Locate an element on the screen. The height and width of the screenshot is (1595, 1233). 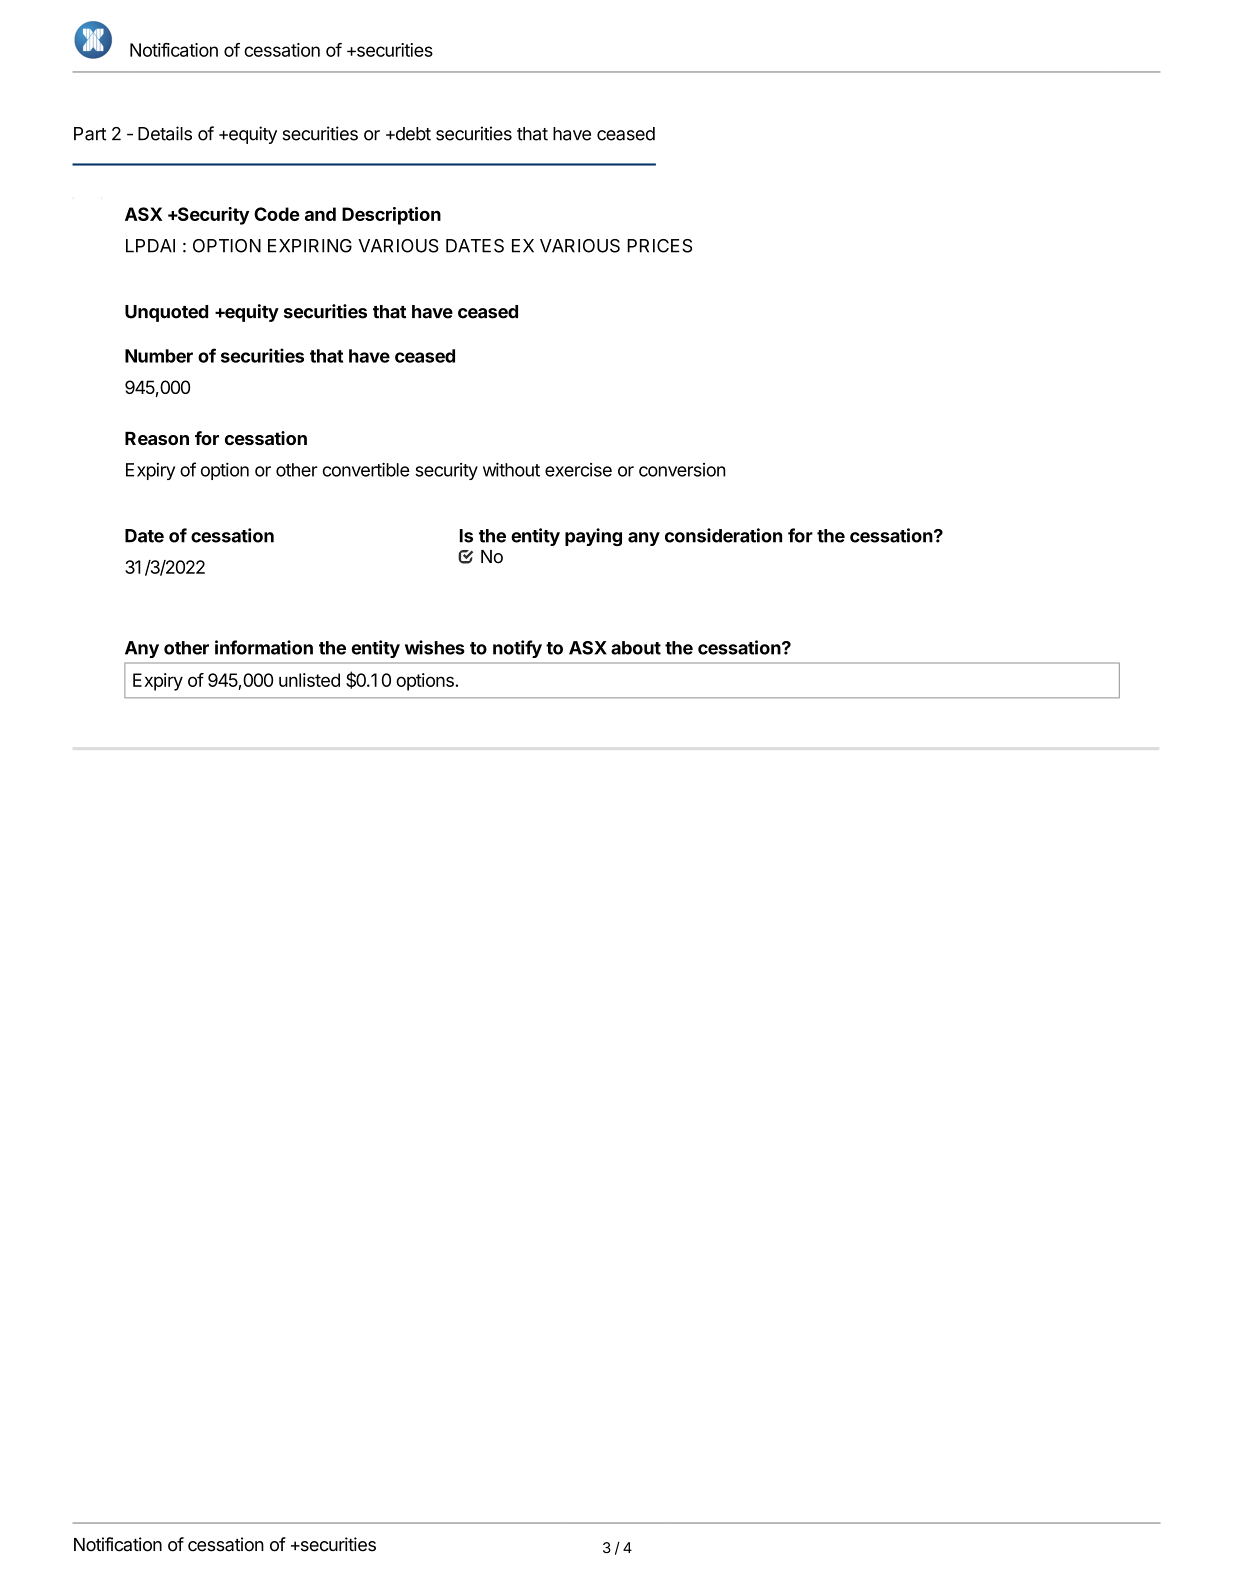
EXPIRING is located at coordinates (310, 246).
